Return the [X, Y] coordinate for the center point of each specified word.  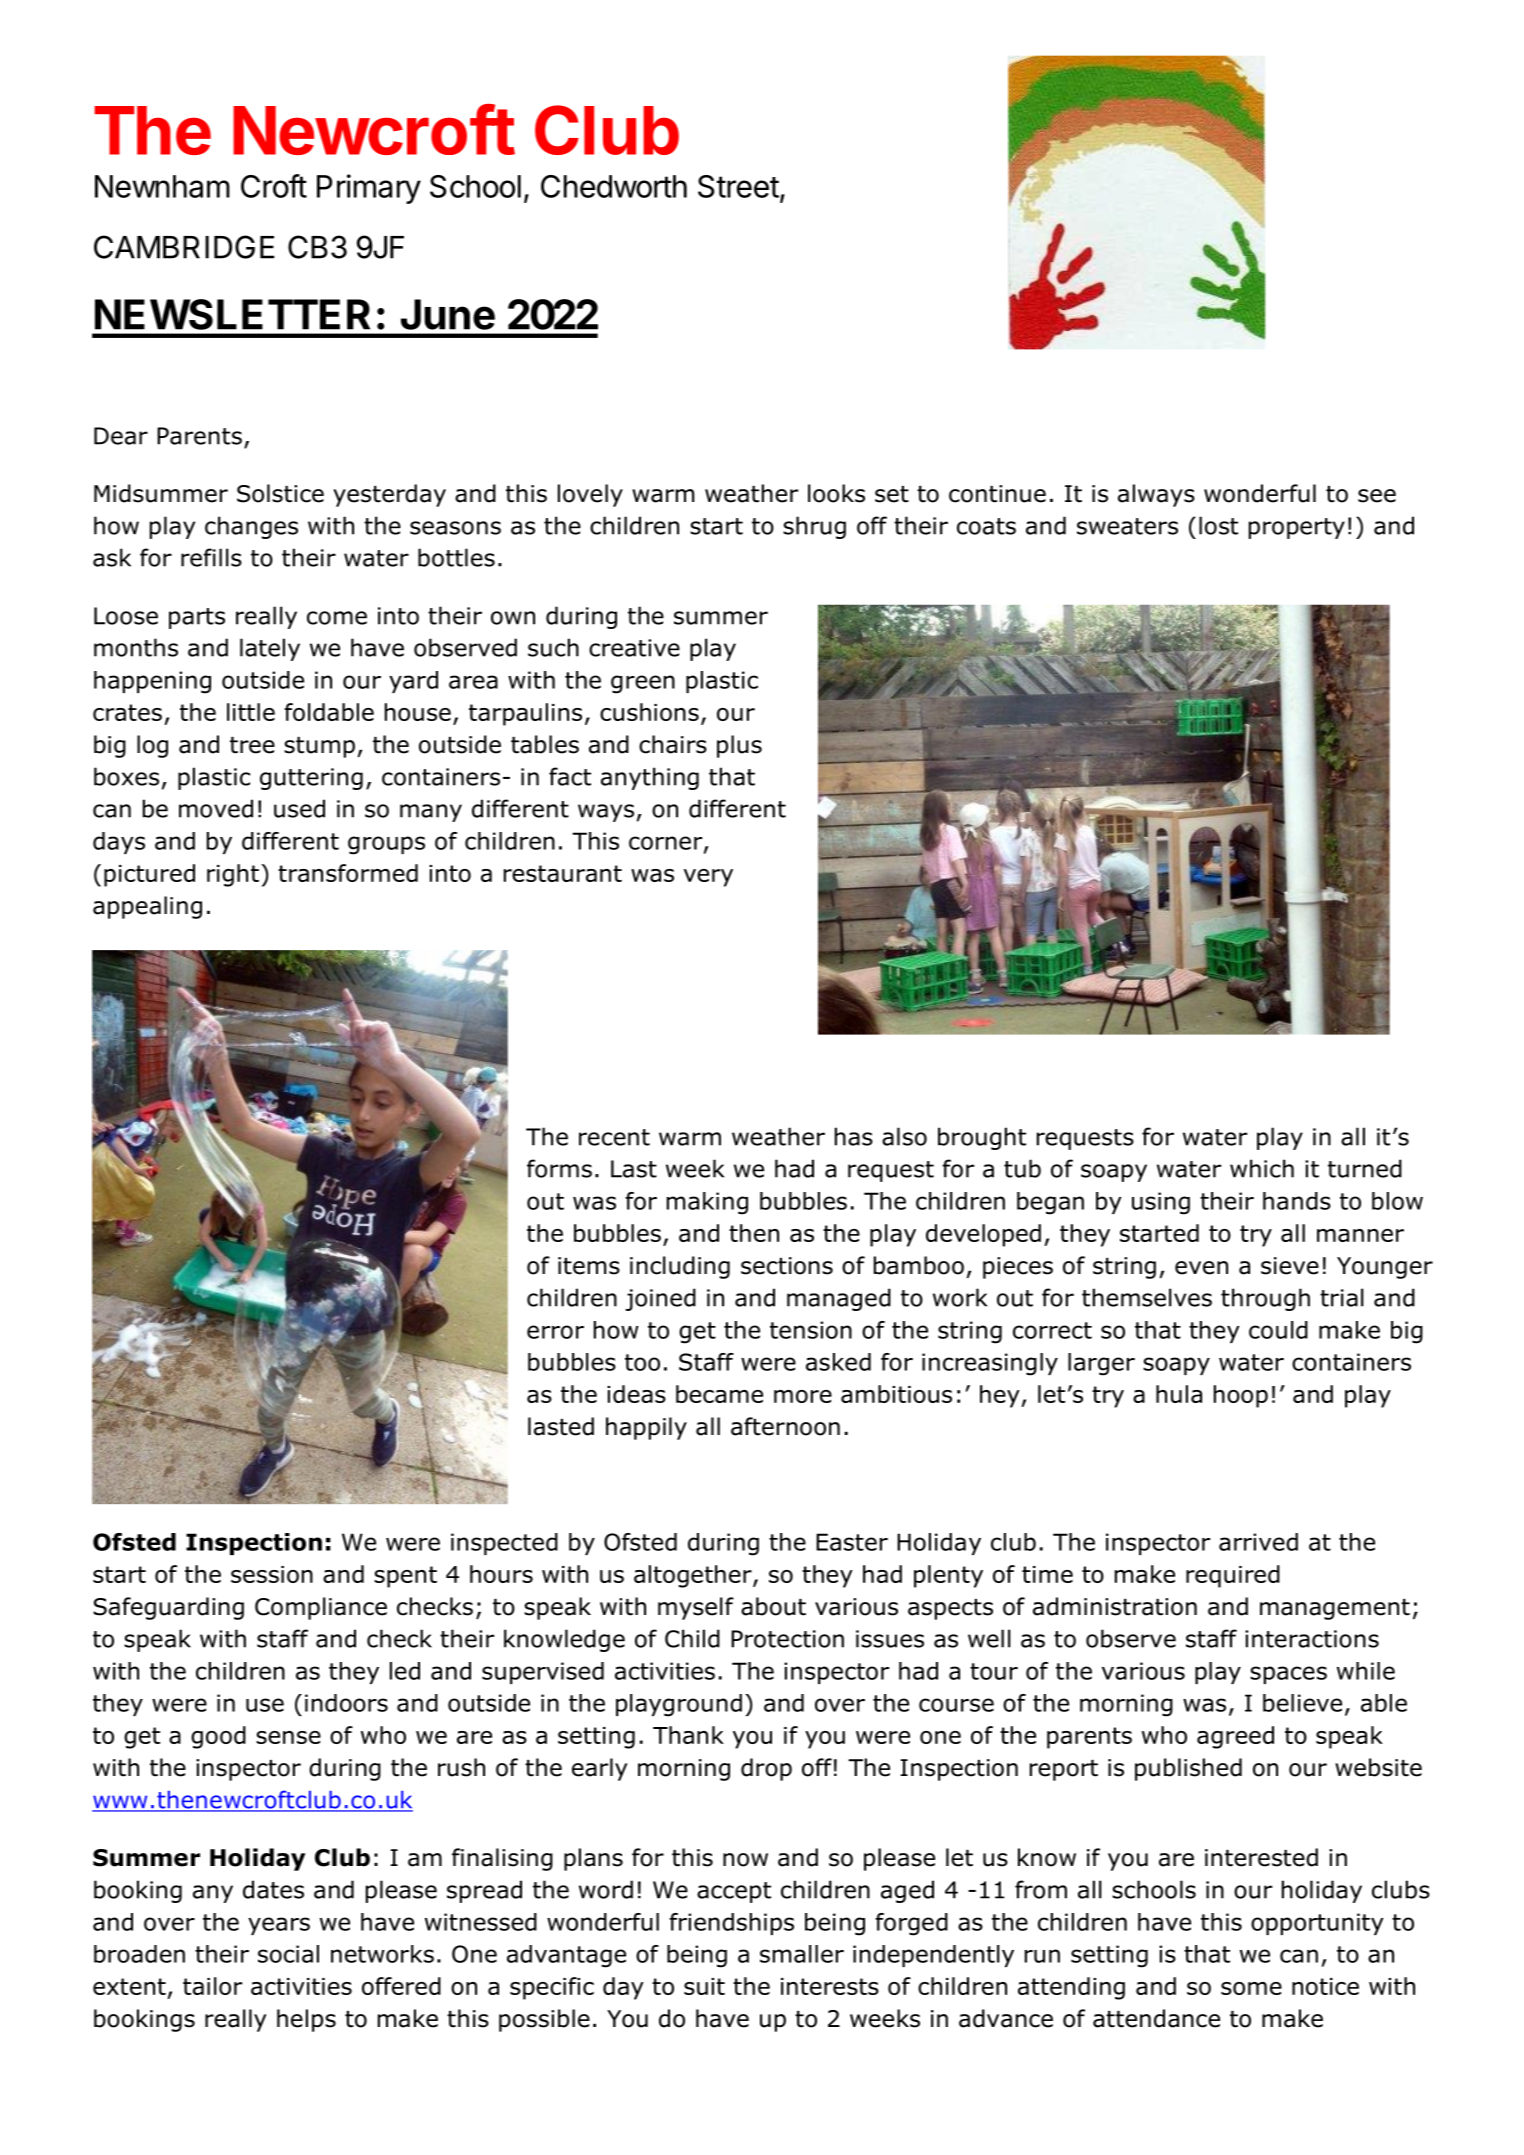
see [1377, 496]
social [288, 1954]
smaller [802, 1954]
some [1251, 1988]
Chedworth [614, 186]
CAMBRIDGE [184, 247]
